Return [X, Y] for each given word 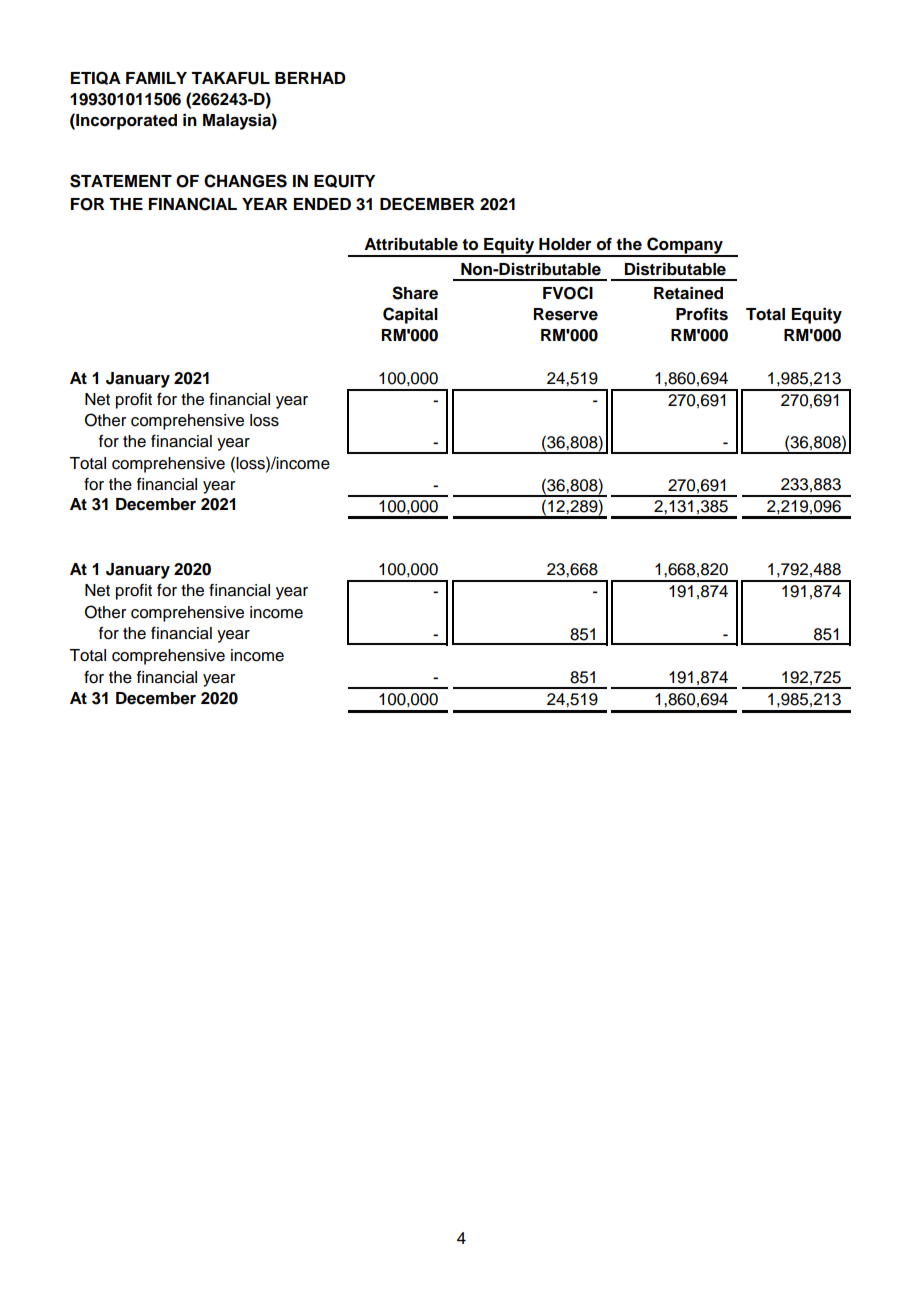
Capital [410, 315]
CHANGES [245, 181]
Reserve [566, 314]
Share [415, 293]
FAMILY [156, 78]
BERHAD [310, 78]
